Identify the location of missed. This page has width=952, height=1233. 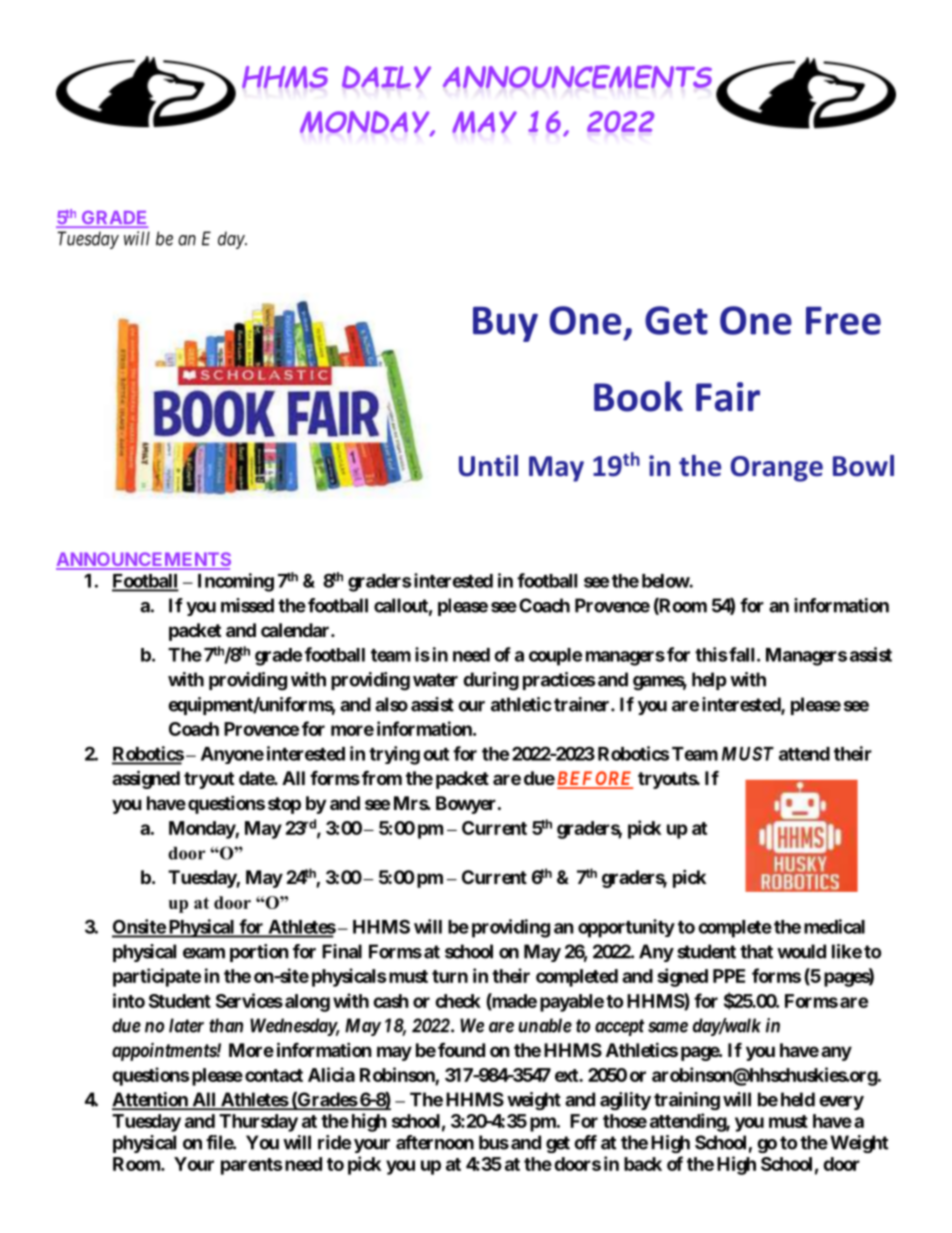
(247, 605).
